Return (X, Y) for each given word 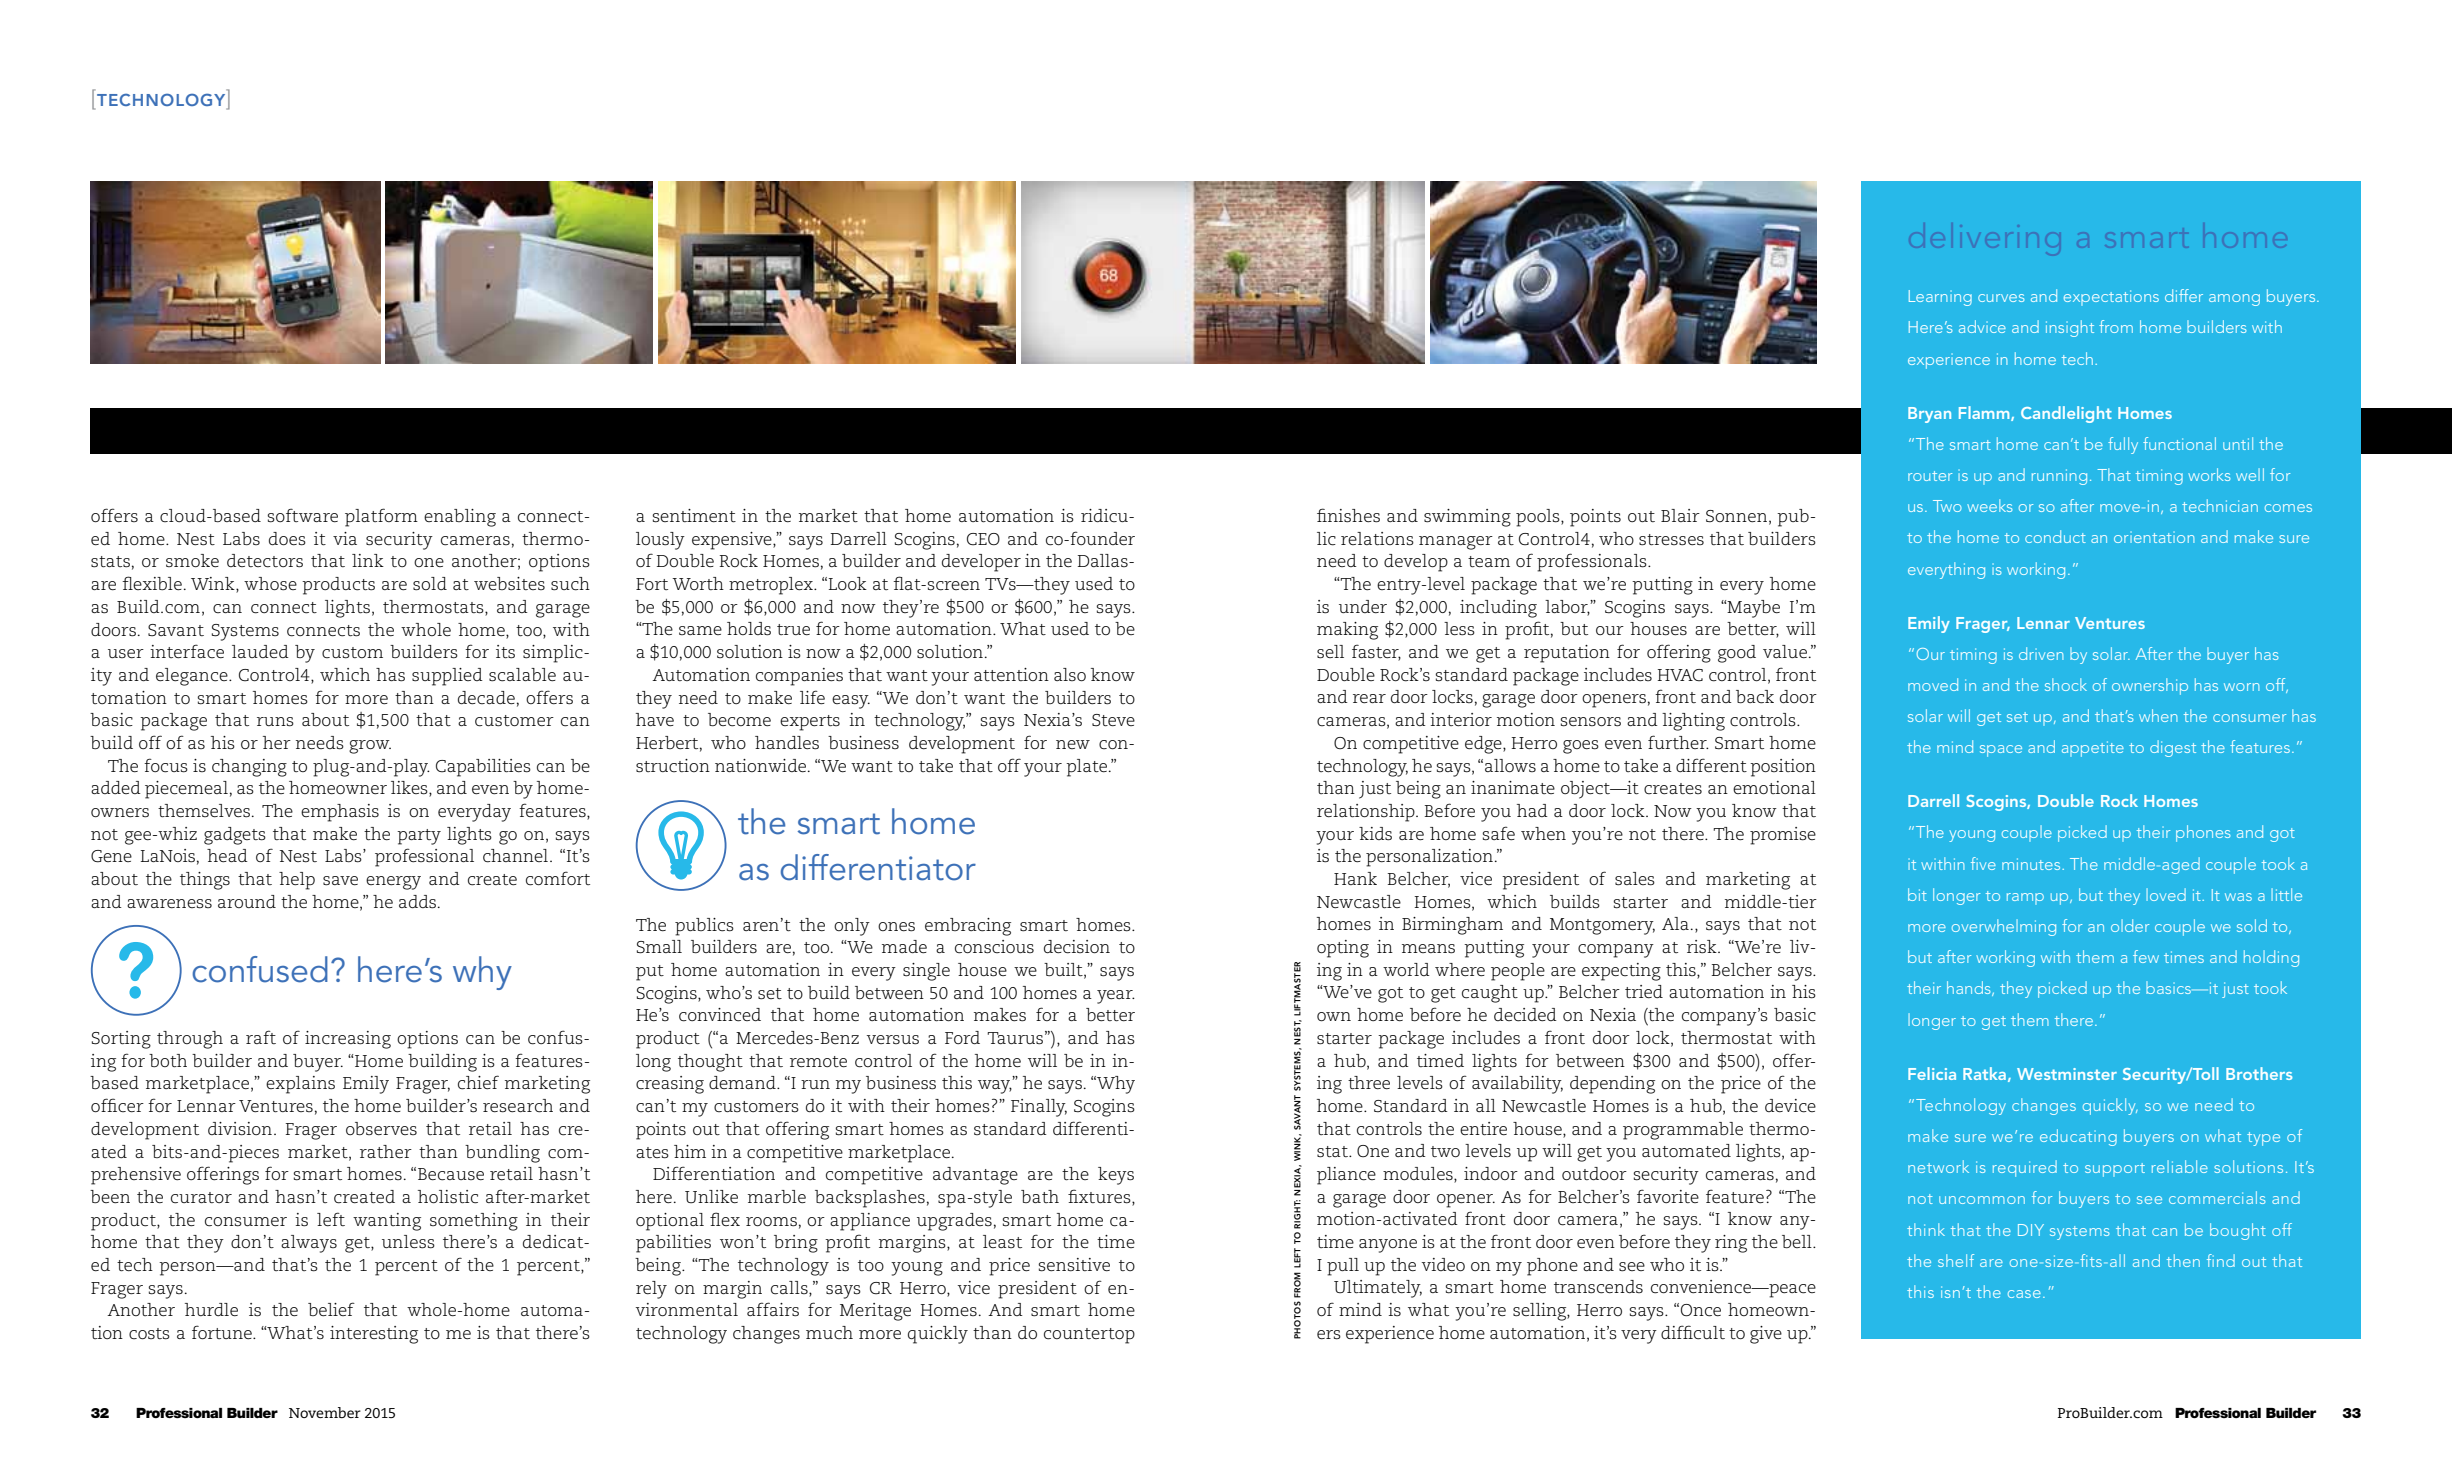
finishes (1348, 515)
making (1347, 631)
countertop (1089, 1336)
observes (381, 1129)
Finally (1039, 1108)
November (325, 1412)
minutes (2032, 864)
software (302, 515)
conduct (2055, 536)
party (419, 837)
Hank (1355, 878)
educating (2078, 1137)
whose (270, 584)
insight (2070, 328)
